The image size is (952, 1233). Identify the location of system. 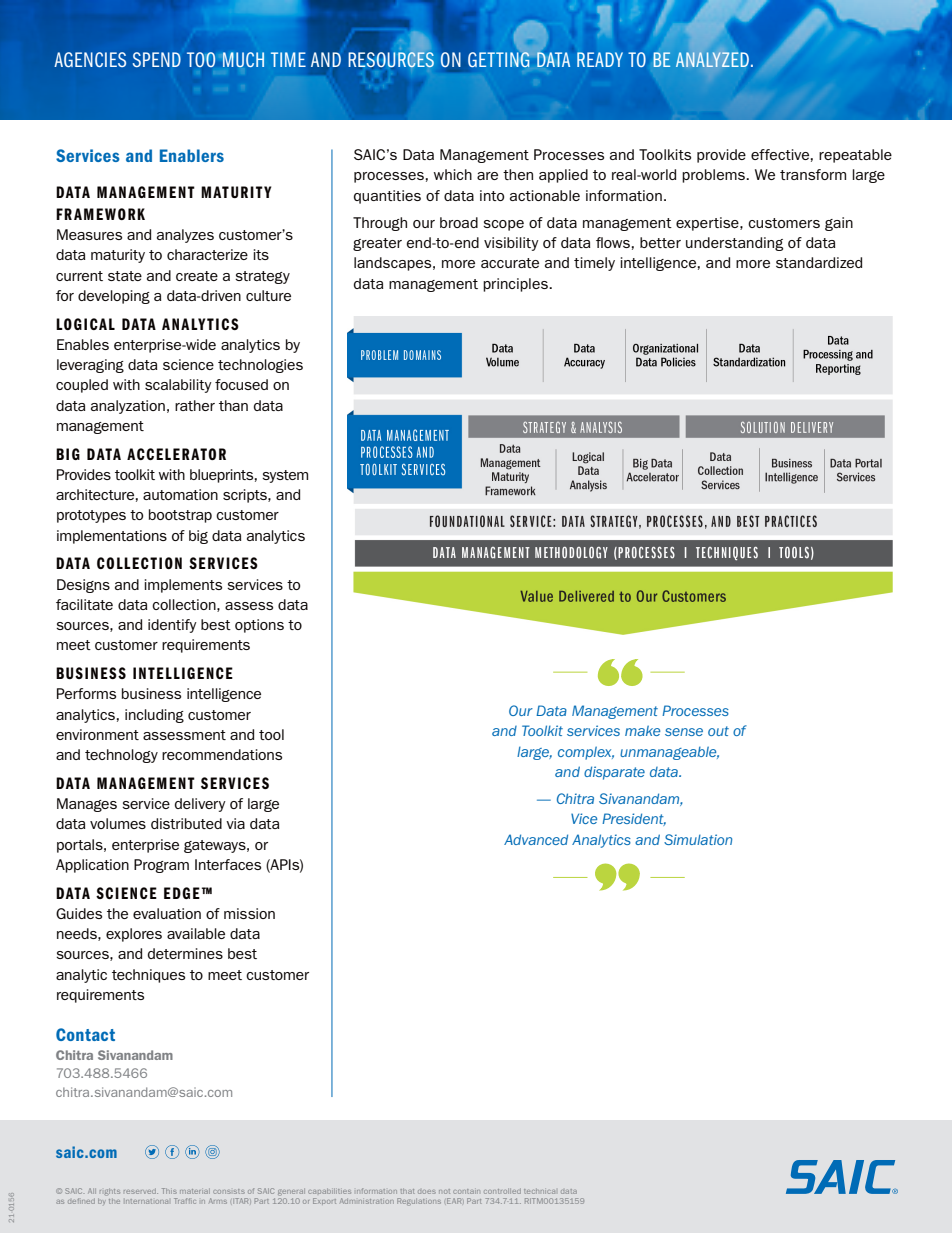
(285, 476).
